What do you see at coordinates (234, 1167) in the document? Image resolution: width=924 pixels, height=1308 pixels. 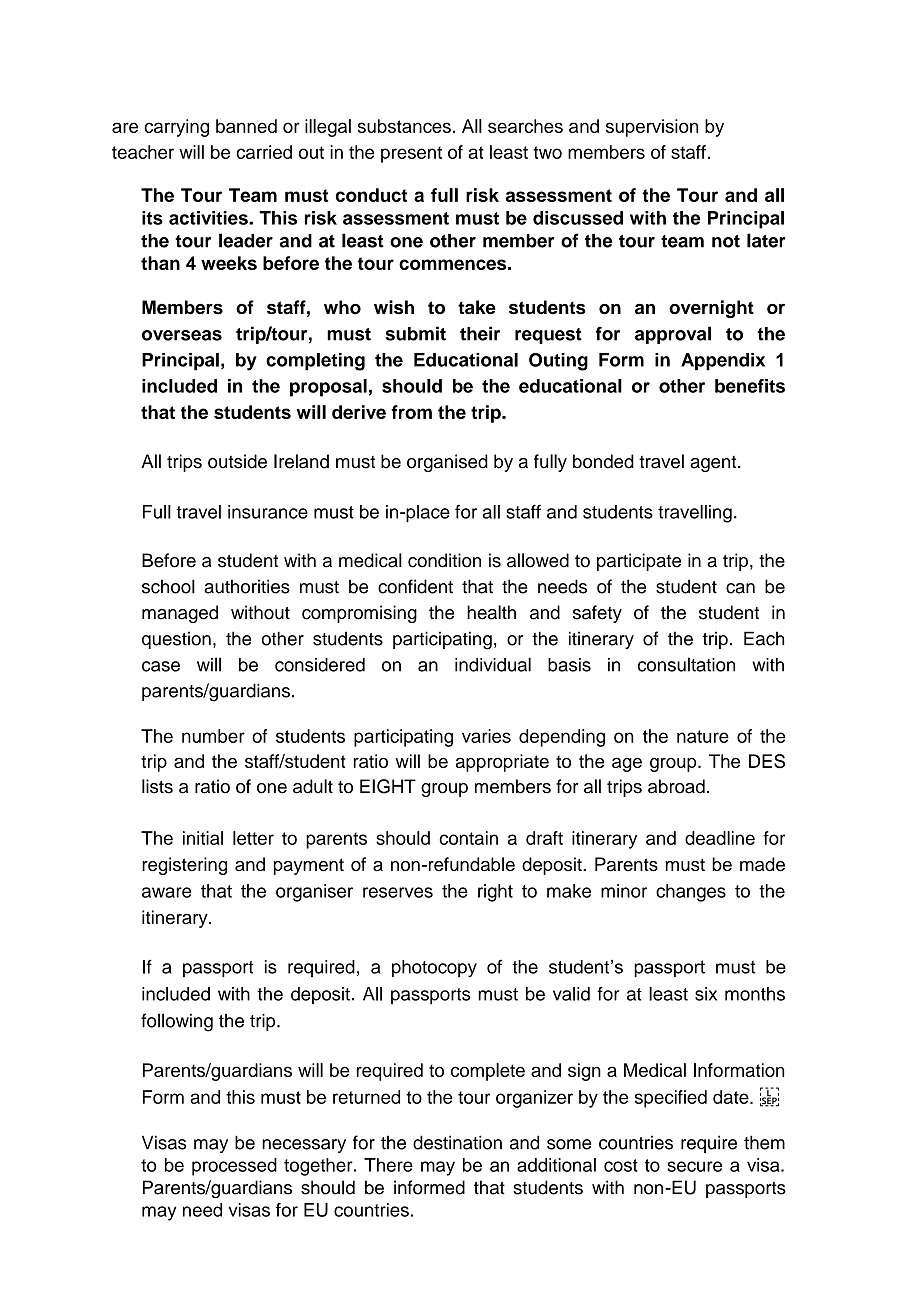 I see `processed` at bounding box center [234, 1167].
